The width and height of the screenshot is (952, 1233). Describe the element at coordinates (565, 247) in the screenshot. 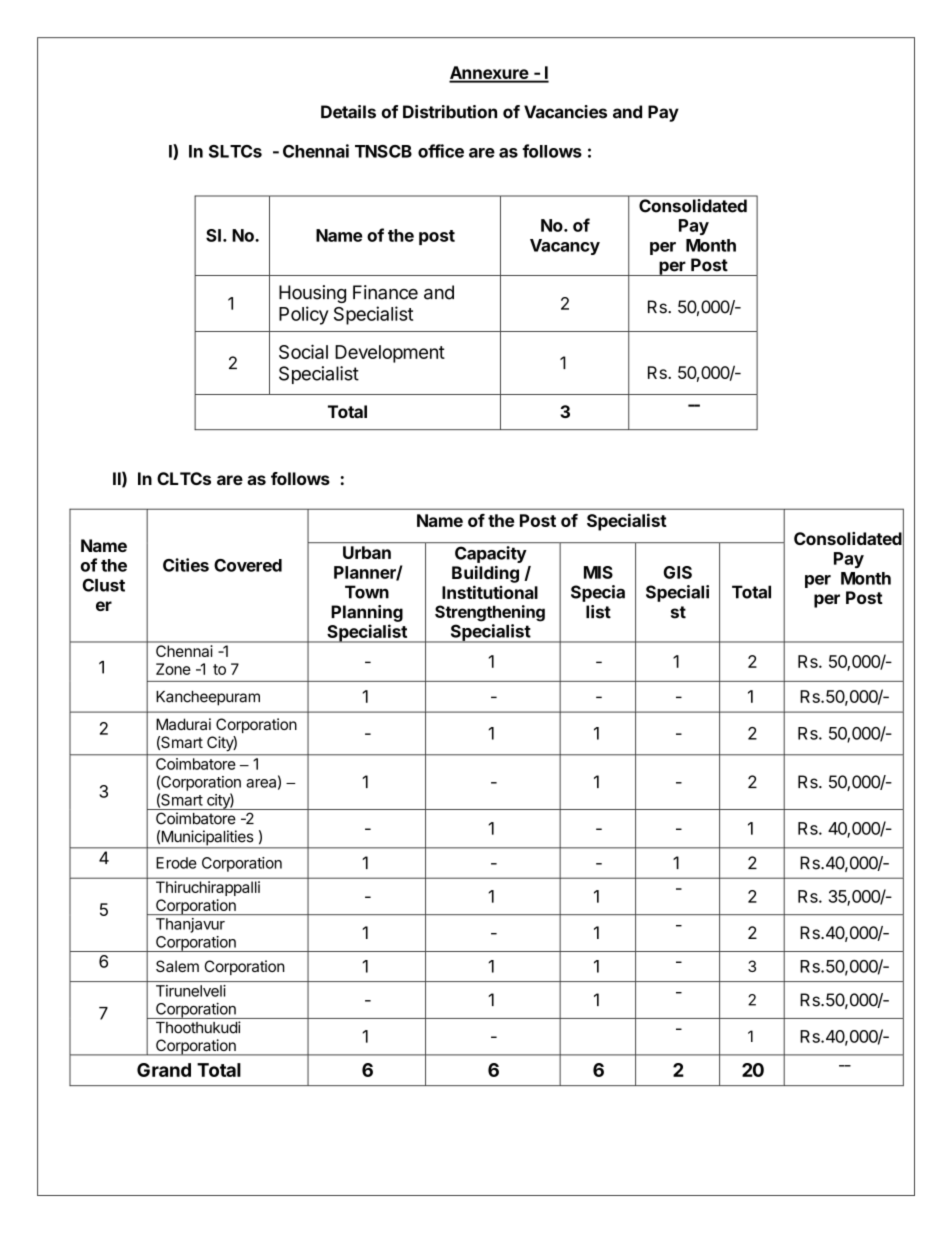

I see `Vacancy` at that location.
